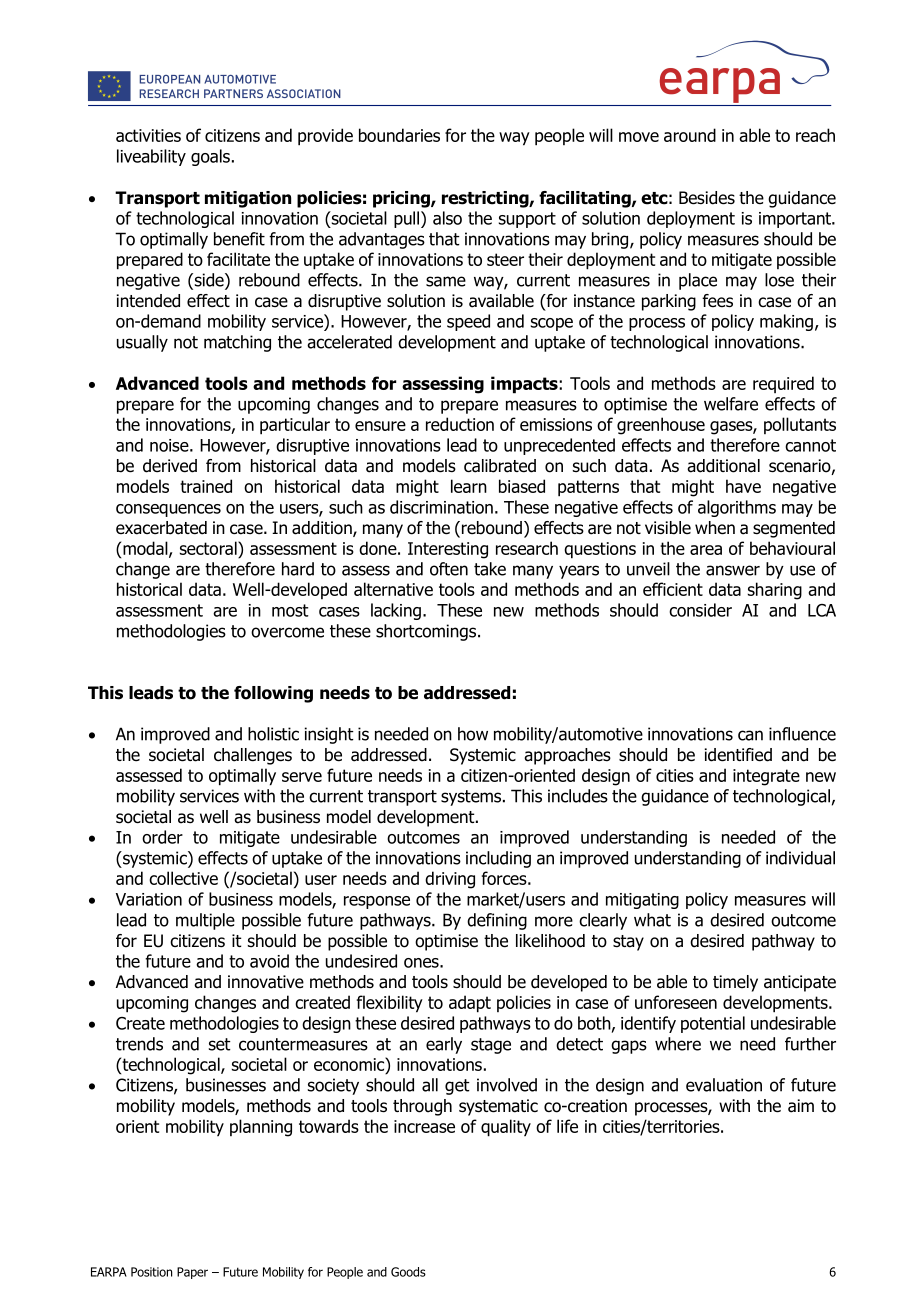 The height and width of the screenshot is (1308, 924). Describe the element at coordinates (735, 983) in the screenshot. I see `timely` at that location.
